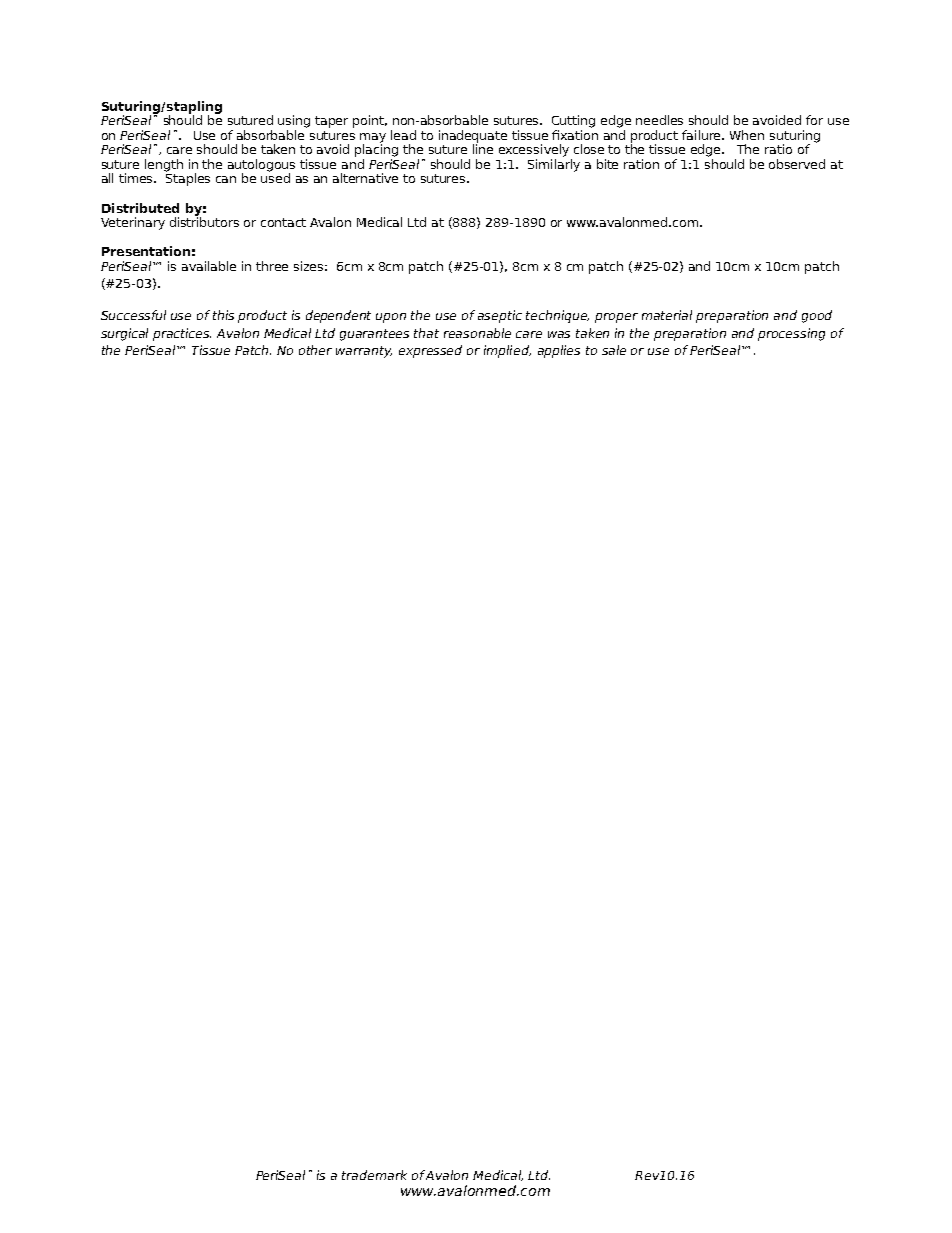 The image size is (952, 1233). Describe the element at coordinates (315, 350) in the screenshot. I see `other` at that location.
